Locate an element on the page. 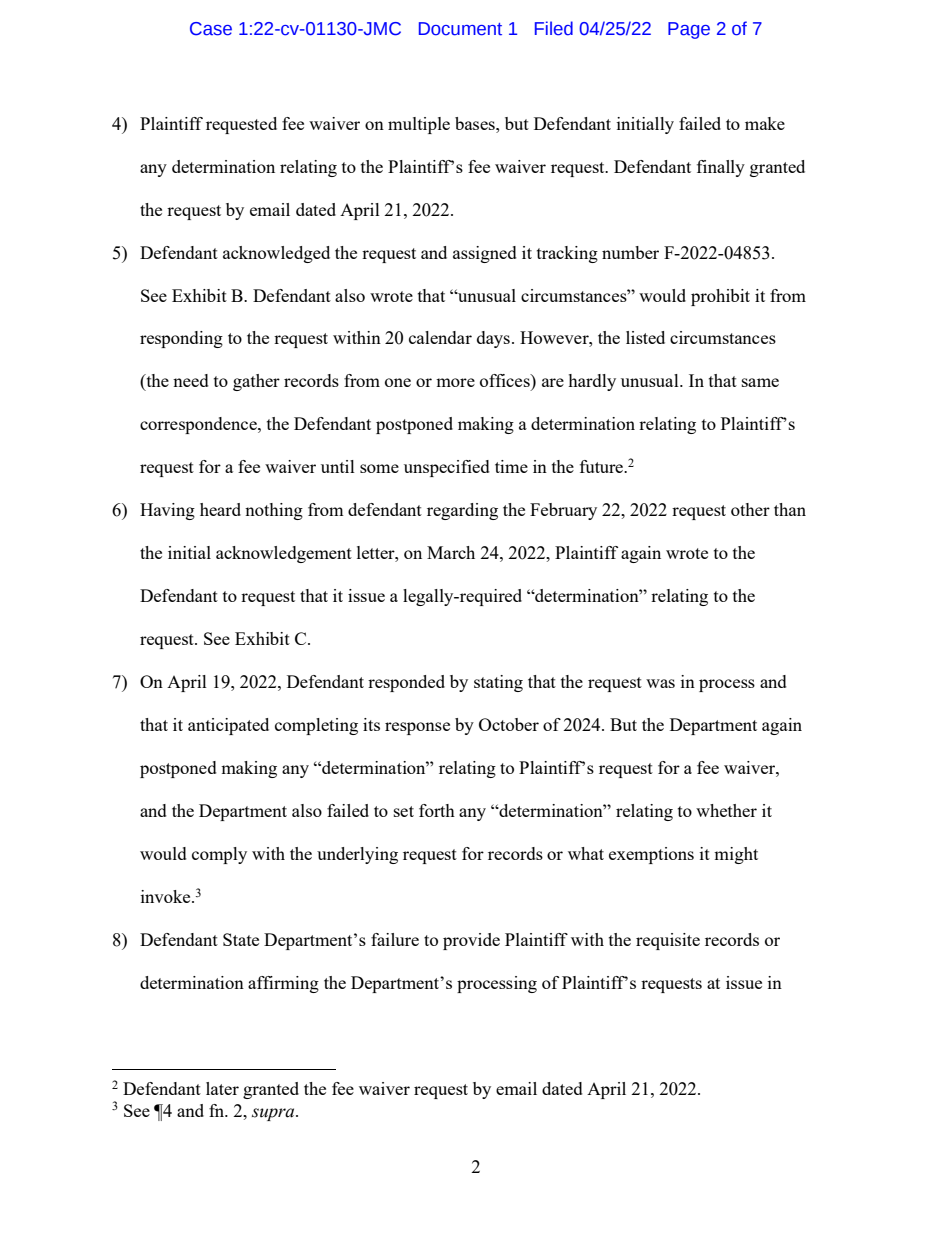 This image has height=1233, width=952. more is located at coordinates (455, 382).
